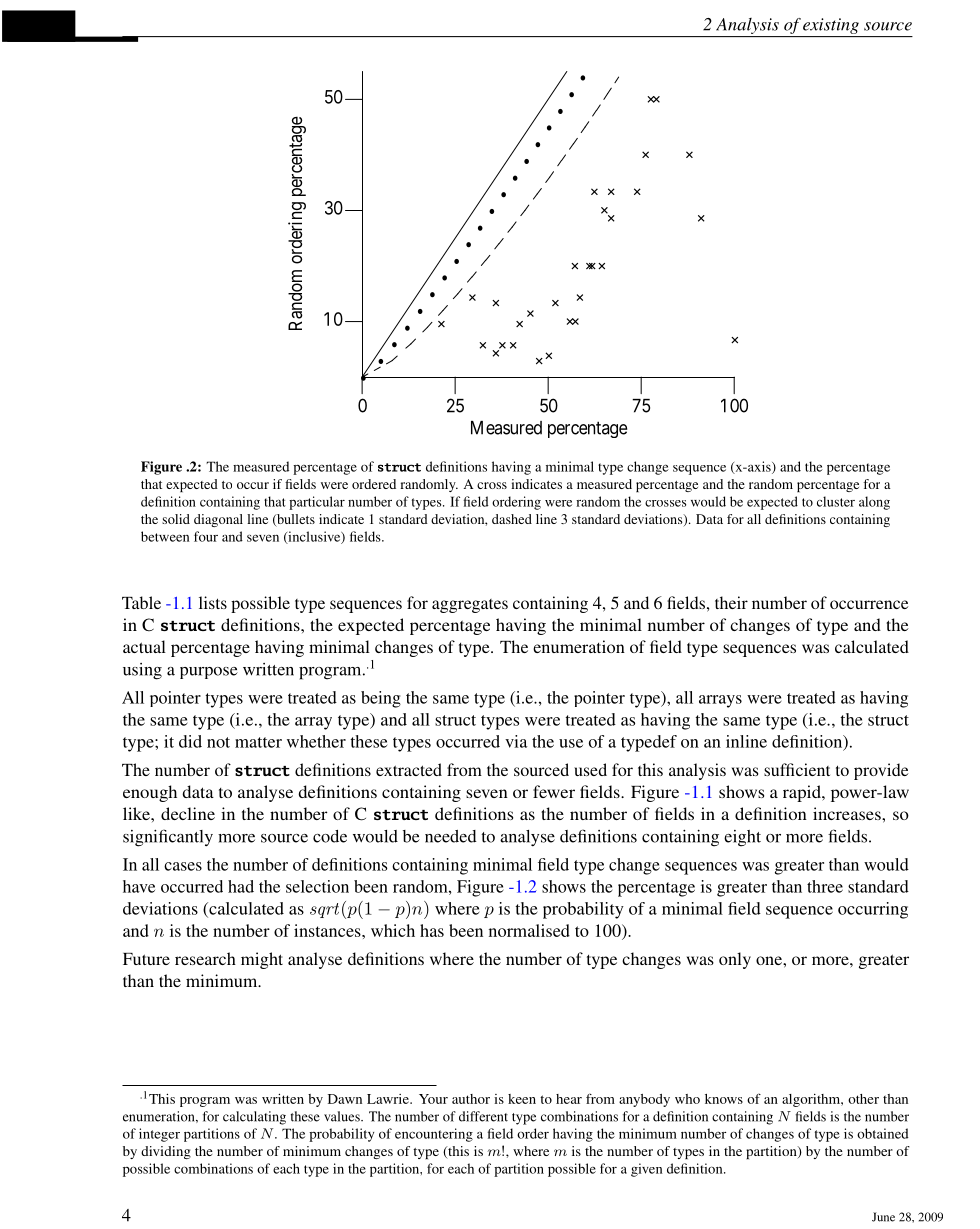 The width and height of the image is (980, 1229). I want to click on their, so click(731, 602).
